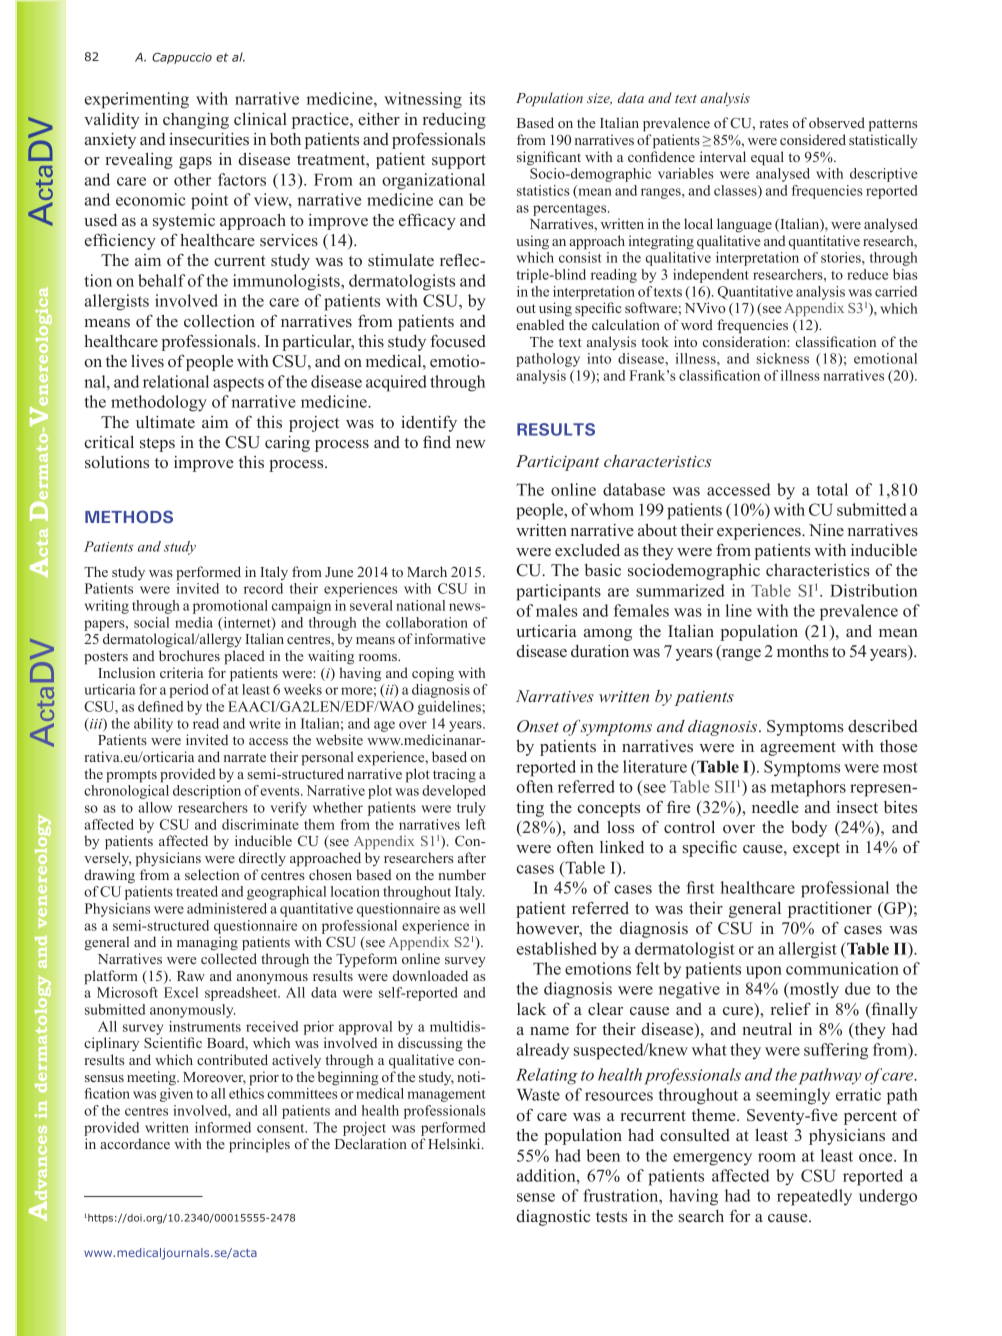  What do you see at coordinates (832, 489) in the page?
I see `total` at bounding box center [832, 489].
